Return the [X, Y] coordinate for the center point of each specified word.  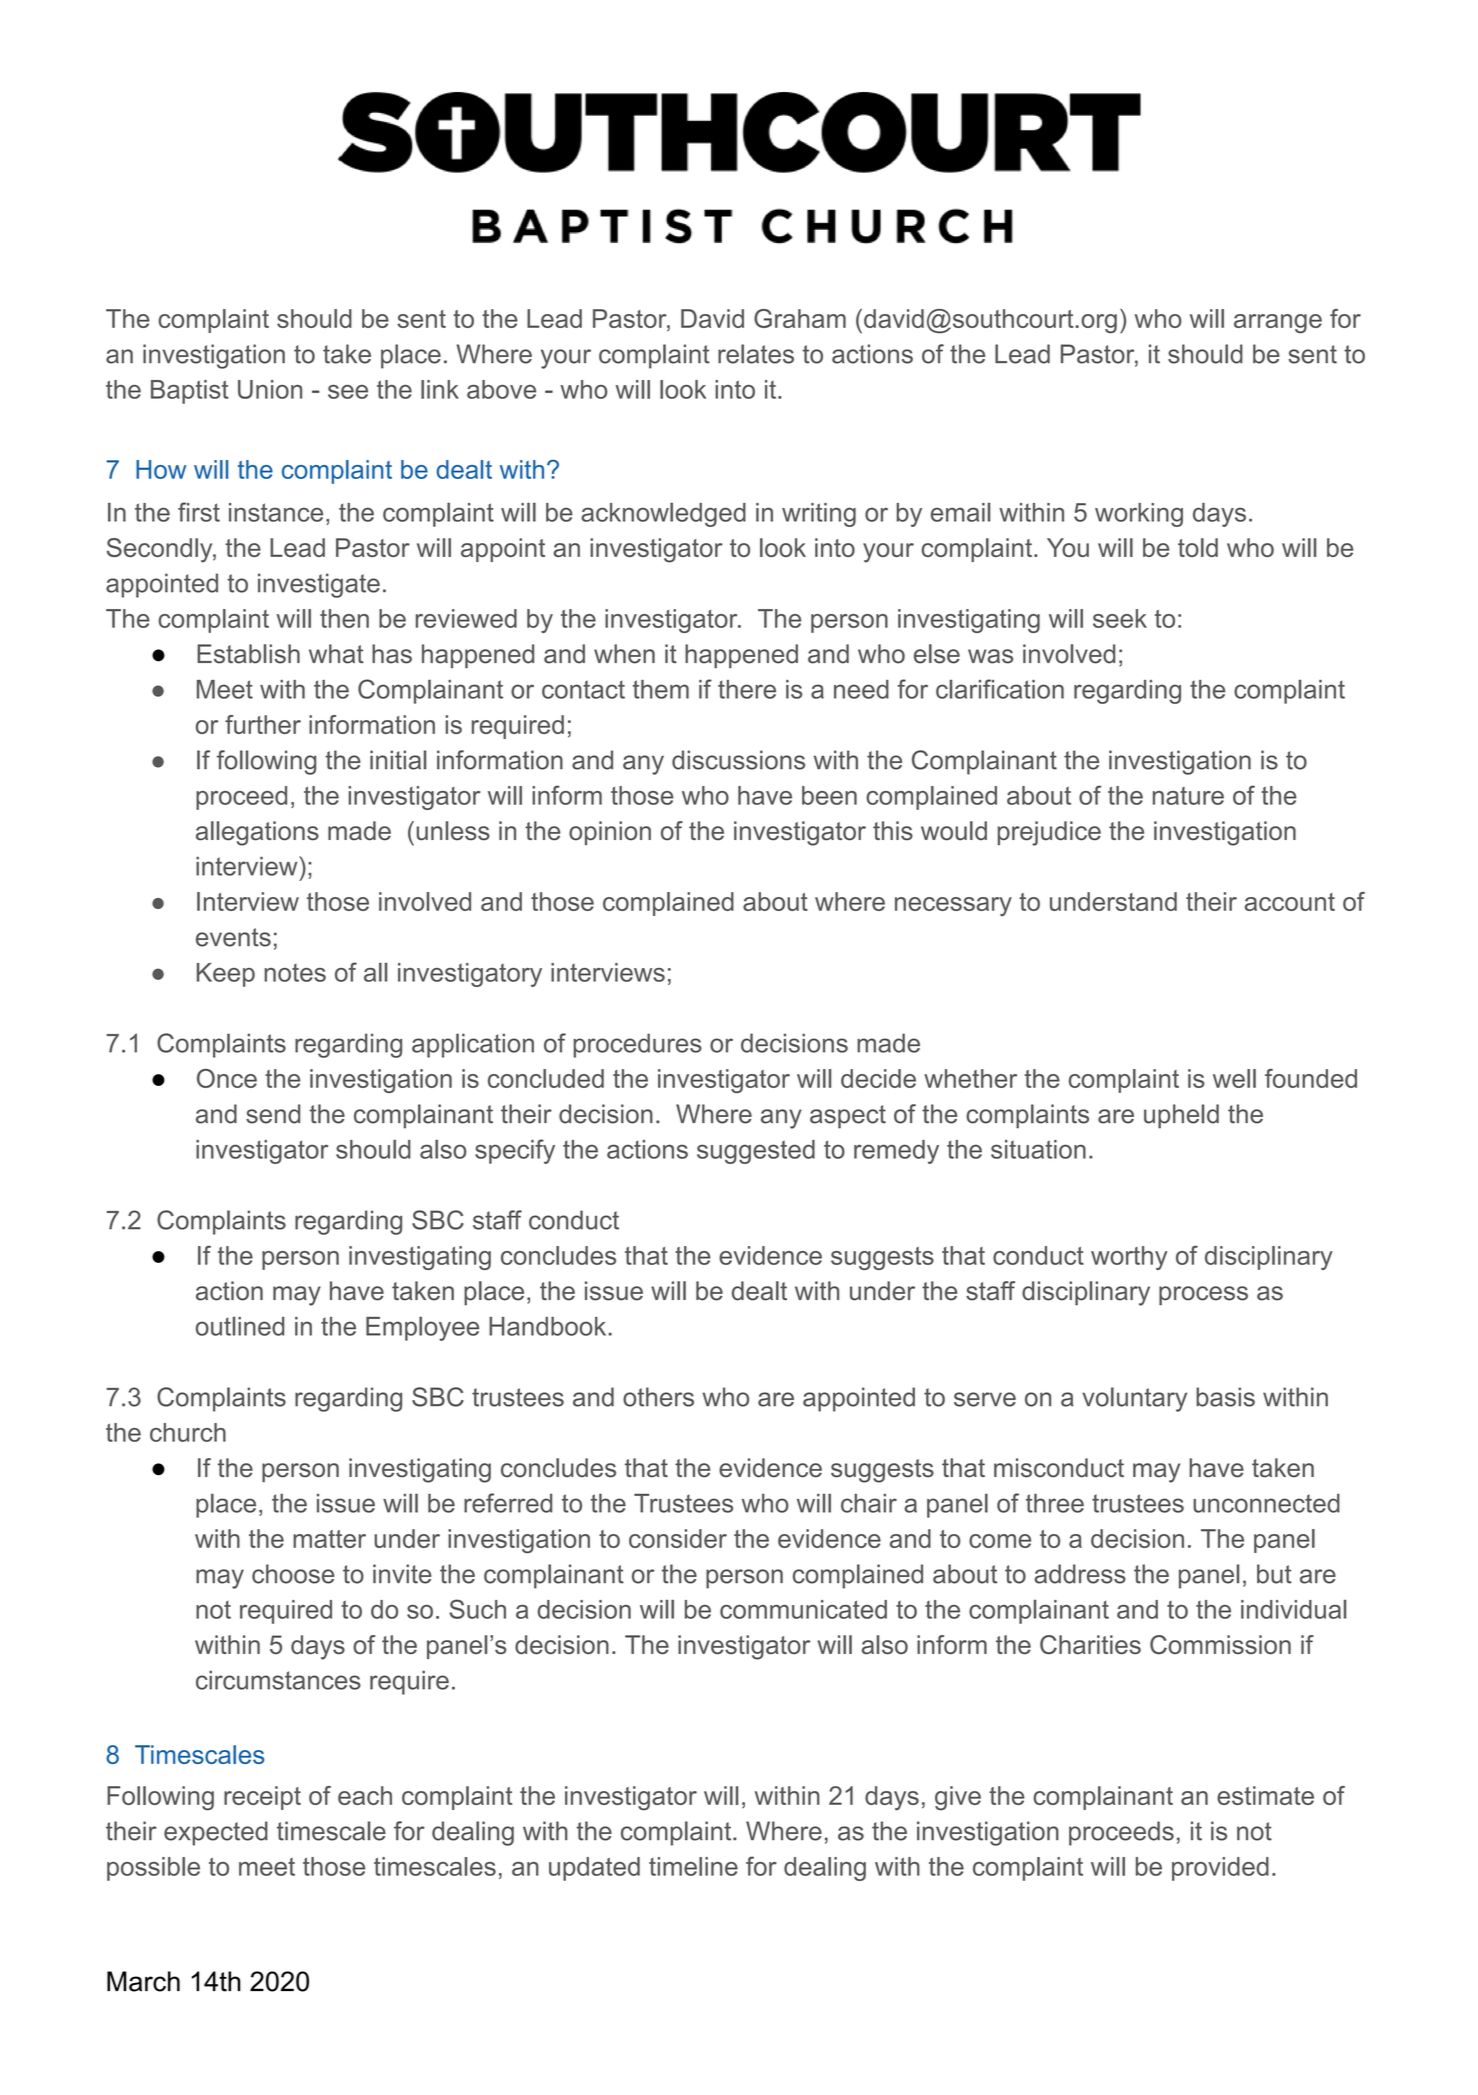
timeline [693, 1866]
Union [270, 389]
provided [1220, 1869]
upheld [1181, 1116]
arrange [1278, 324]
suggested [756, 1152]
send [273, 1114]
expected [216, 1833]
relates [756, 354]
